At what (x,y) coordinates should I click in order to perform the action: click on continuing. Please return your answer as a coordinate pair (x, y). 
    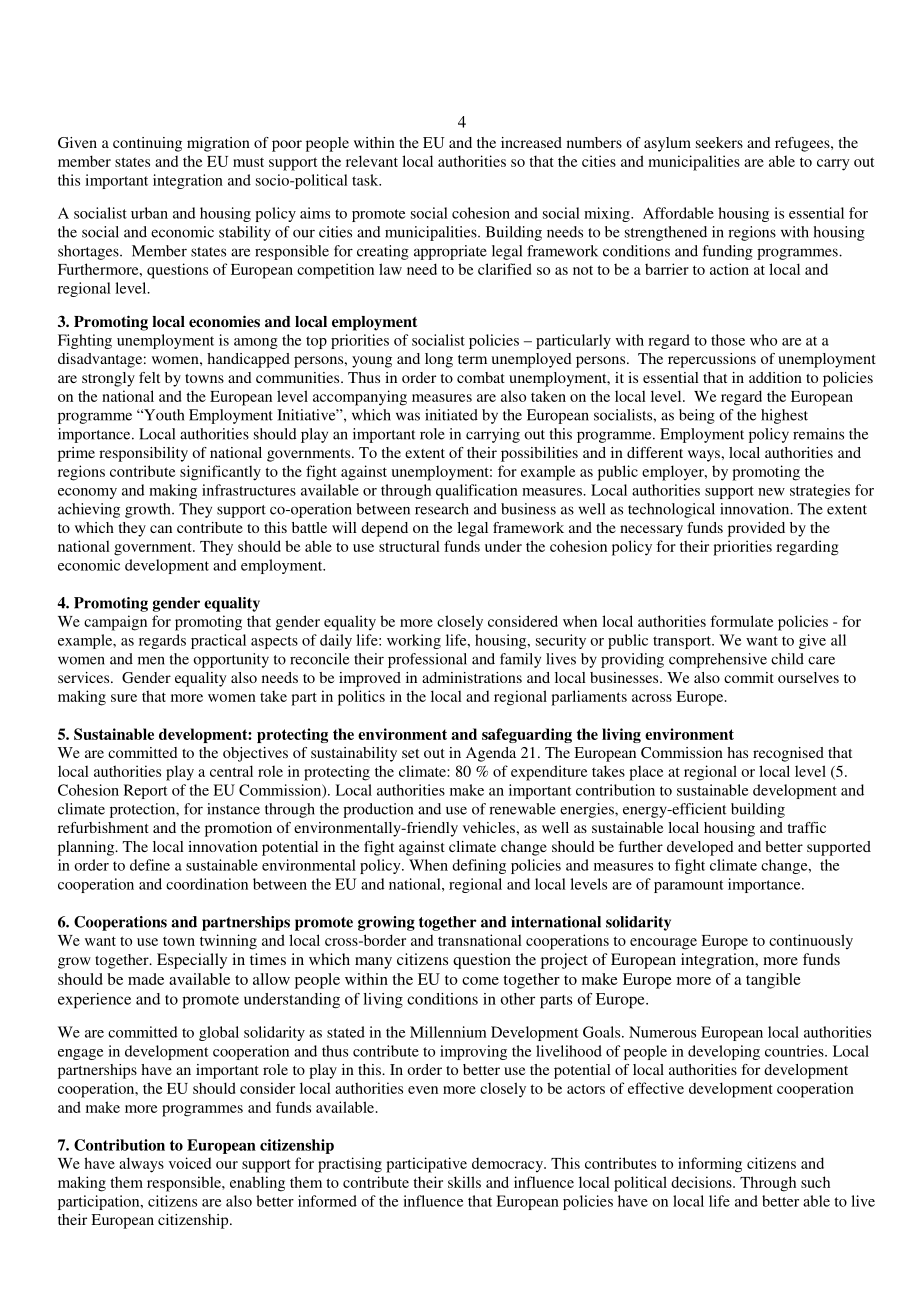
    Looking at the image, I should click on (147, 144).
